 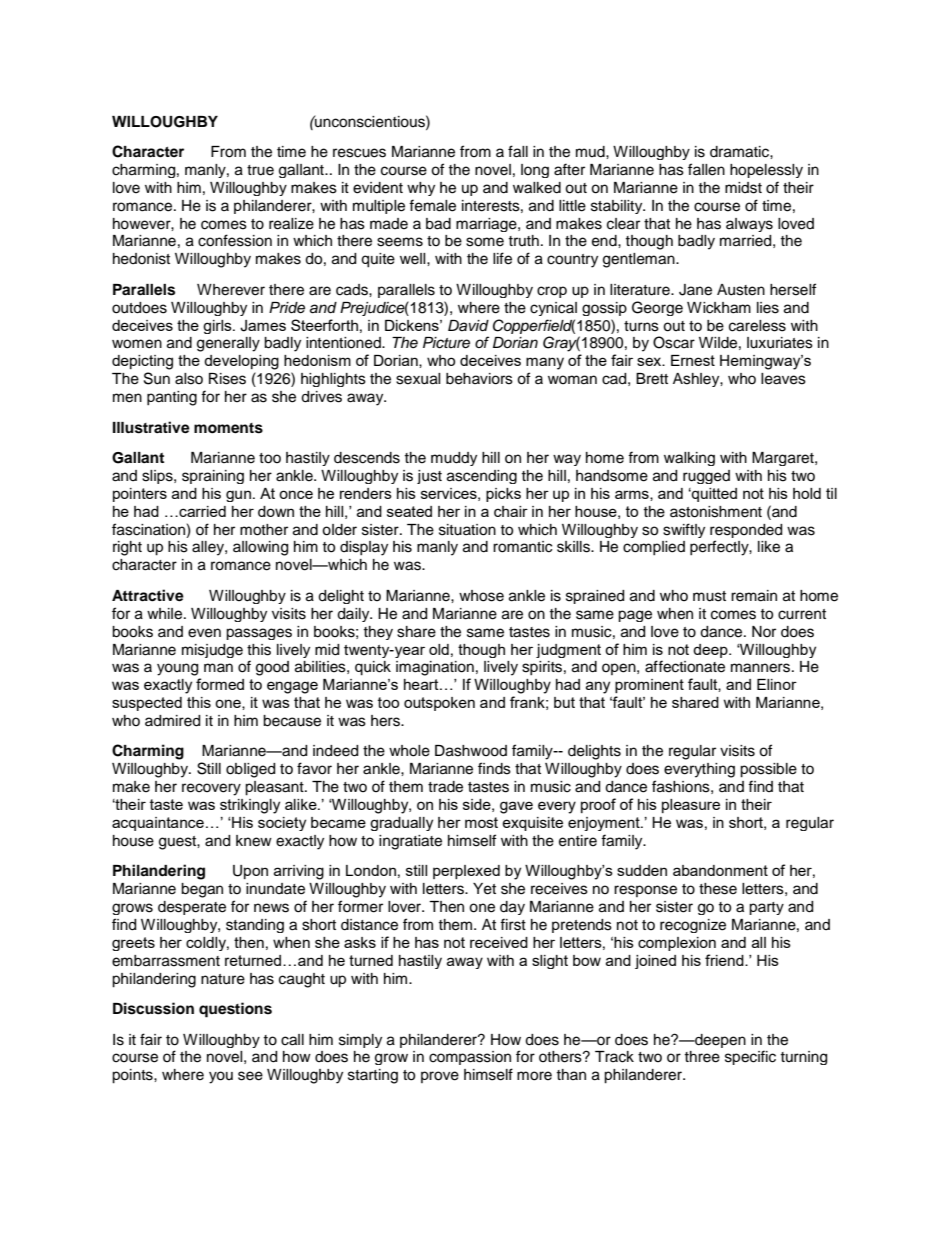 I want to click on whose, so click(x=481, y=596).
